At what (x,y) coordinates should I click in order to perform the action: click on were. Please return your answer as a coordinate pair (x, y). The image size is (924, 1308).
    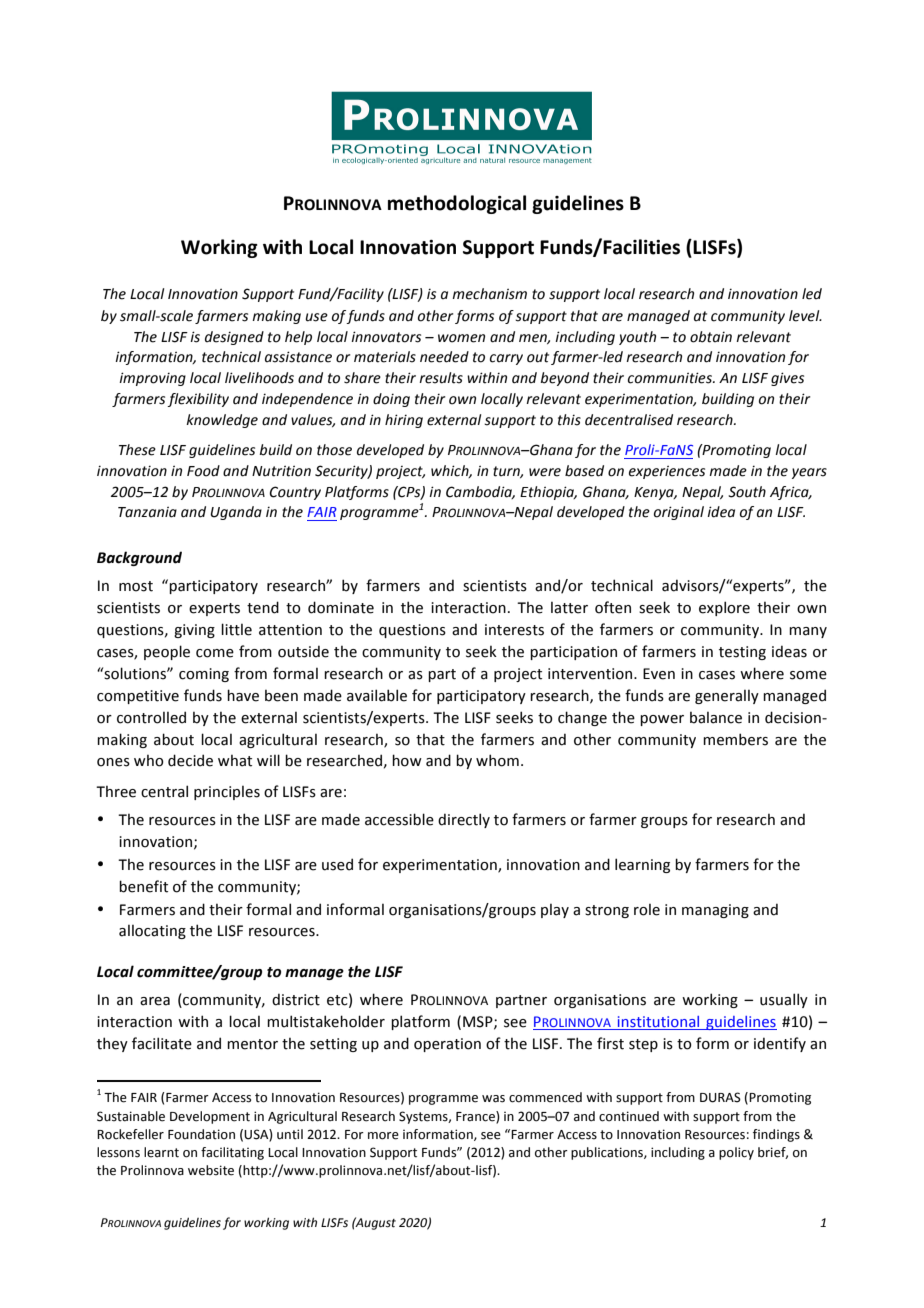
    Looking at the image, I should click on (545, 472).
